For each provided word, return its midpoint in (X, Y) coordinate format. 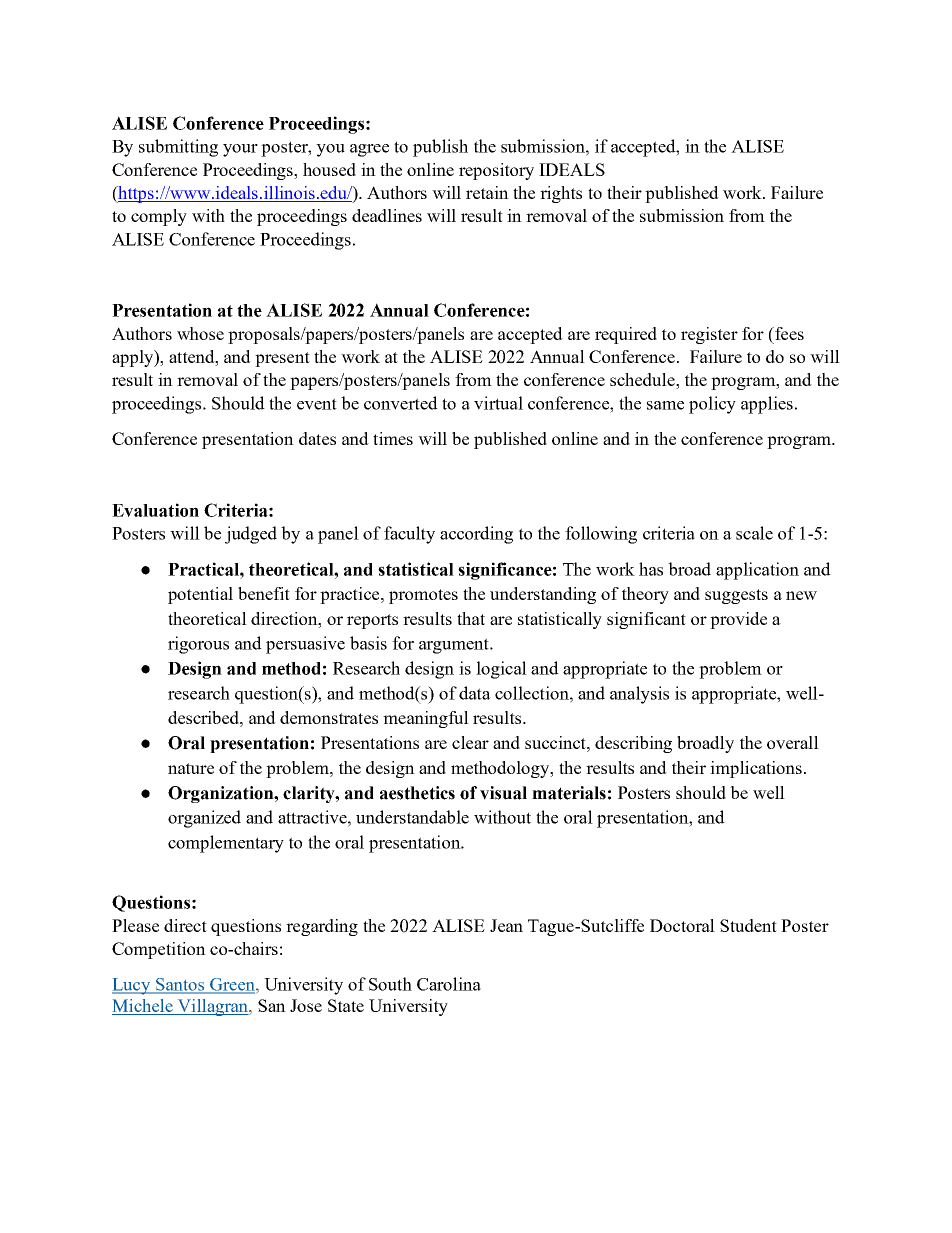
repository (496, 171)
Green (232, 985)
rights (561, 194)
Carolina (449, 984)
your (240, 150)
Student (748, 925)
